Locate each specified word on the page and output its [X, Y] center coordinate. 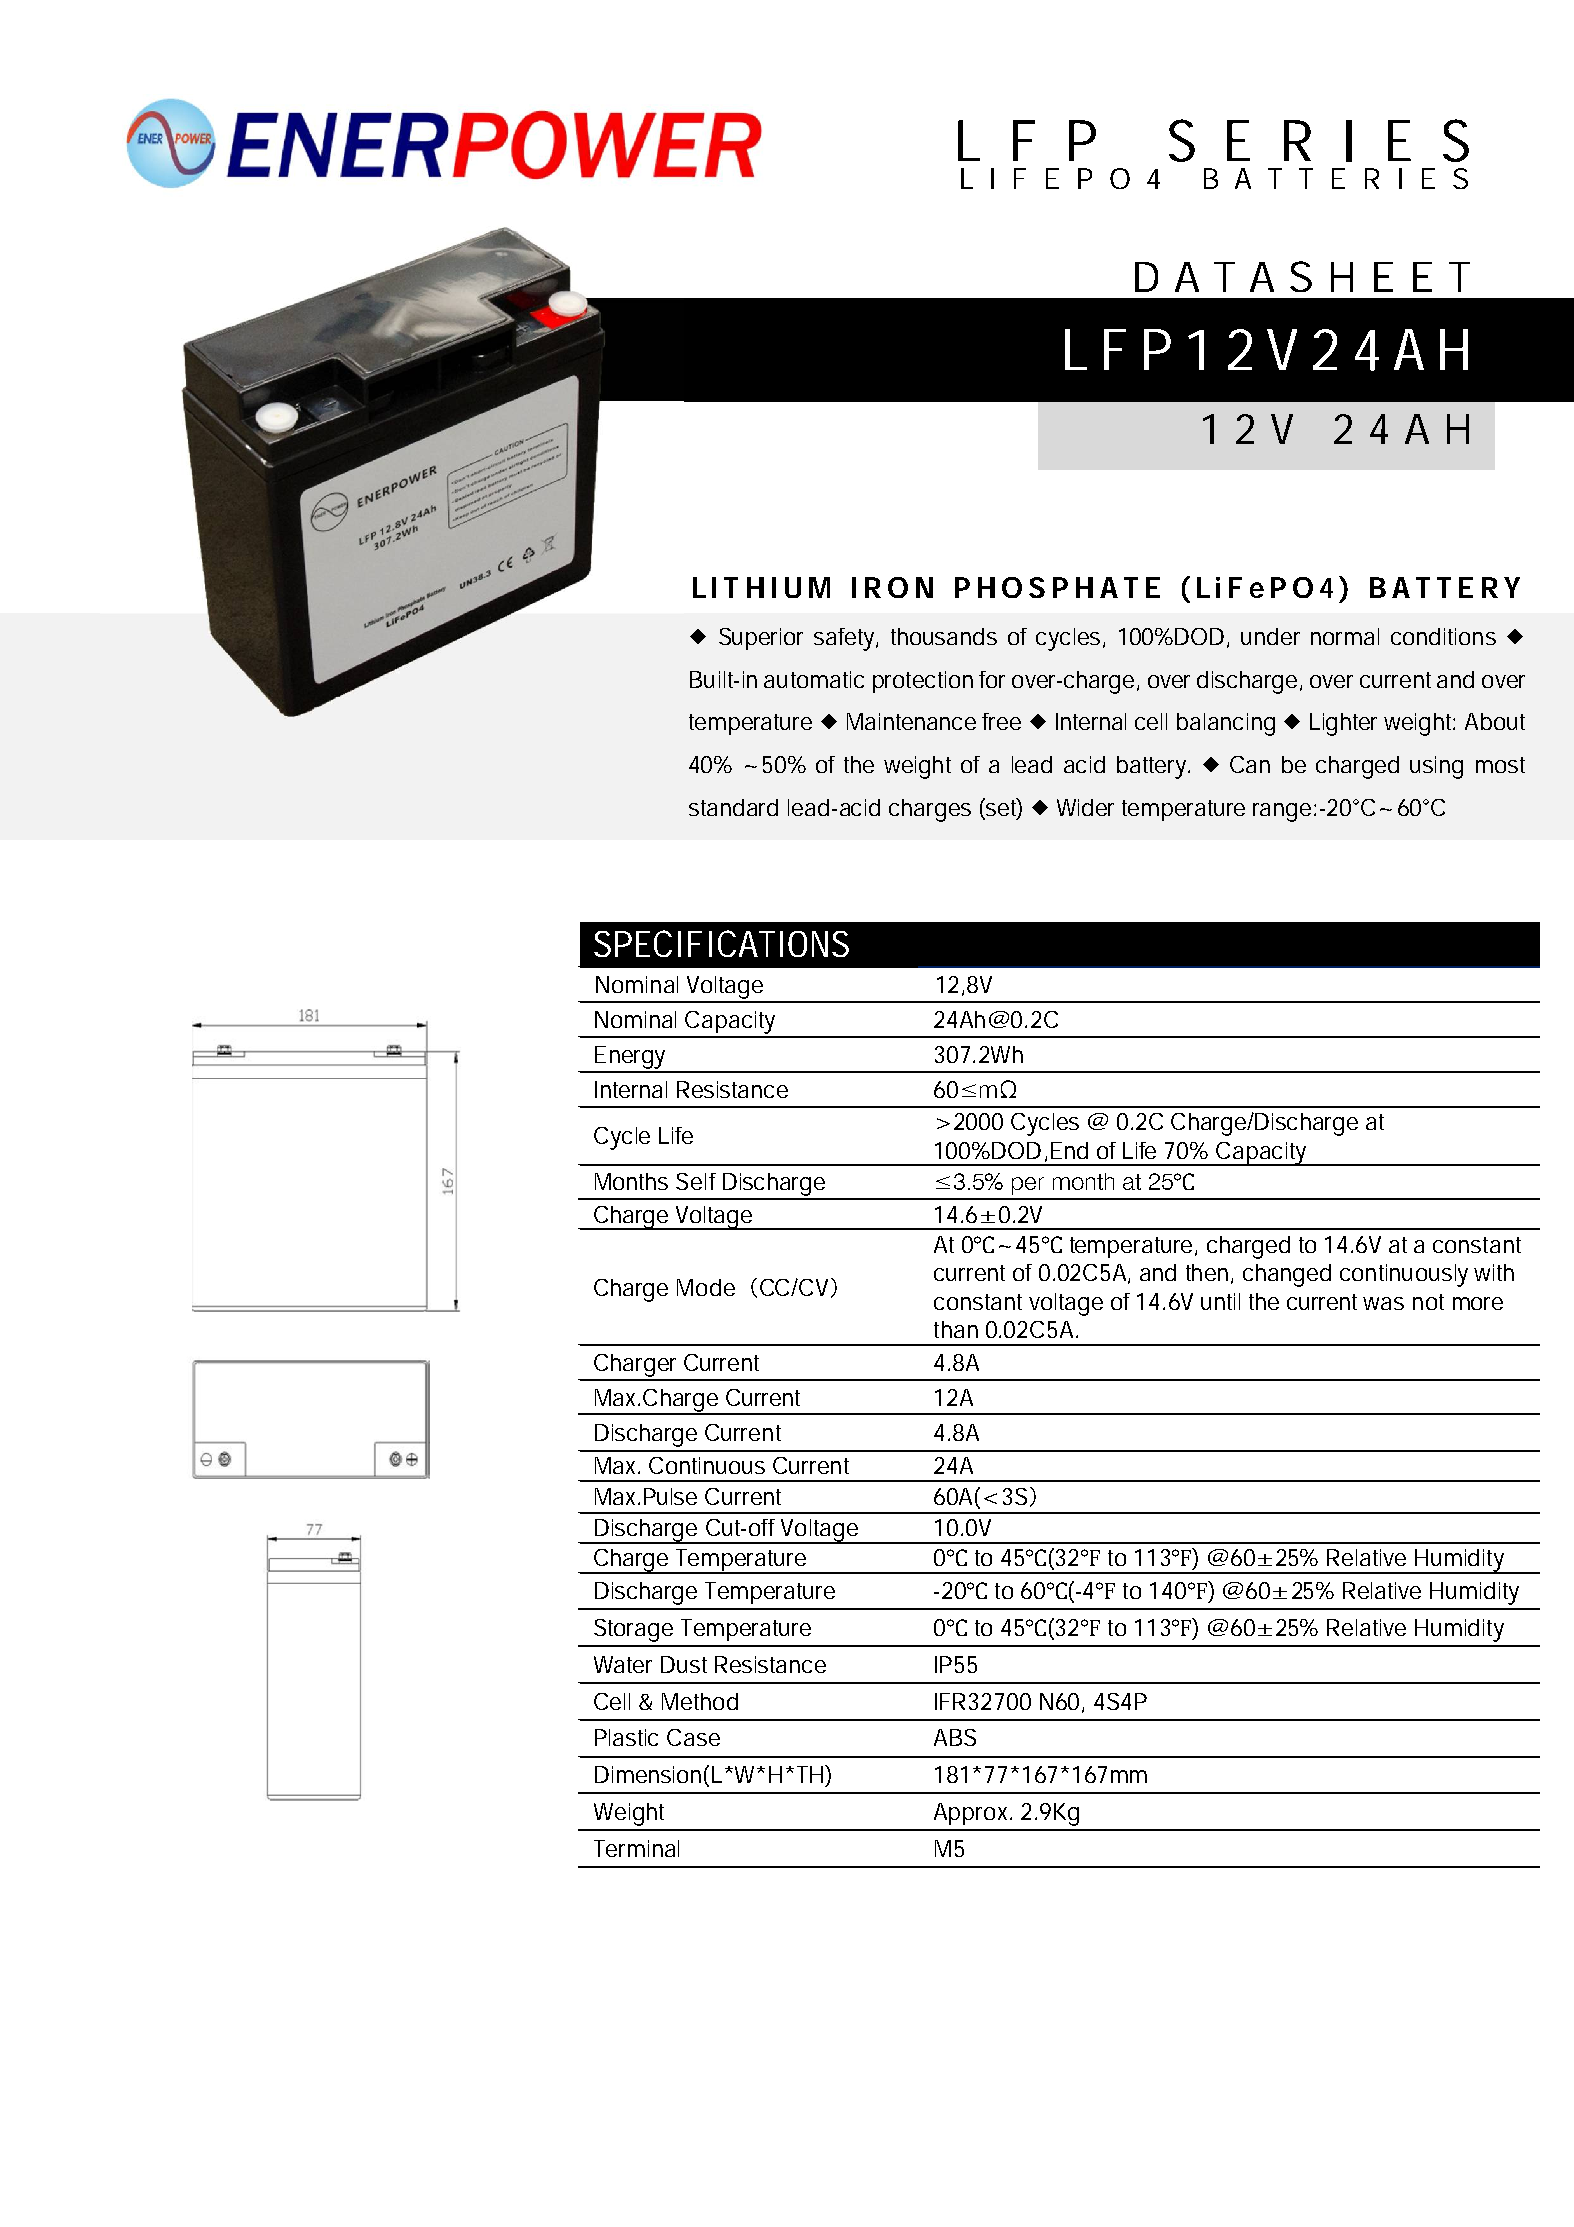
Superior [761, 639]
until [1220, 1301]
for [992, 679]
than [956, 1329]
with [1494, 1272]
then [1209, 1274]
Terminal [636, 1848]
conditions [1443, 636]
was [1383, 1303]
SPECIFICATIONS [721, 943]
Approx [973, 1814]
